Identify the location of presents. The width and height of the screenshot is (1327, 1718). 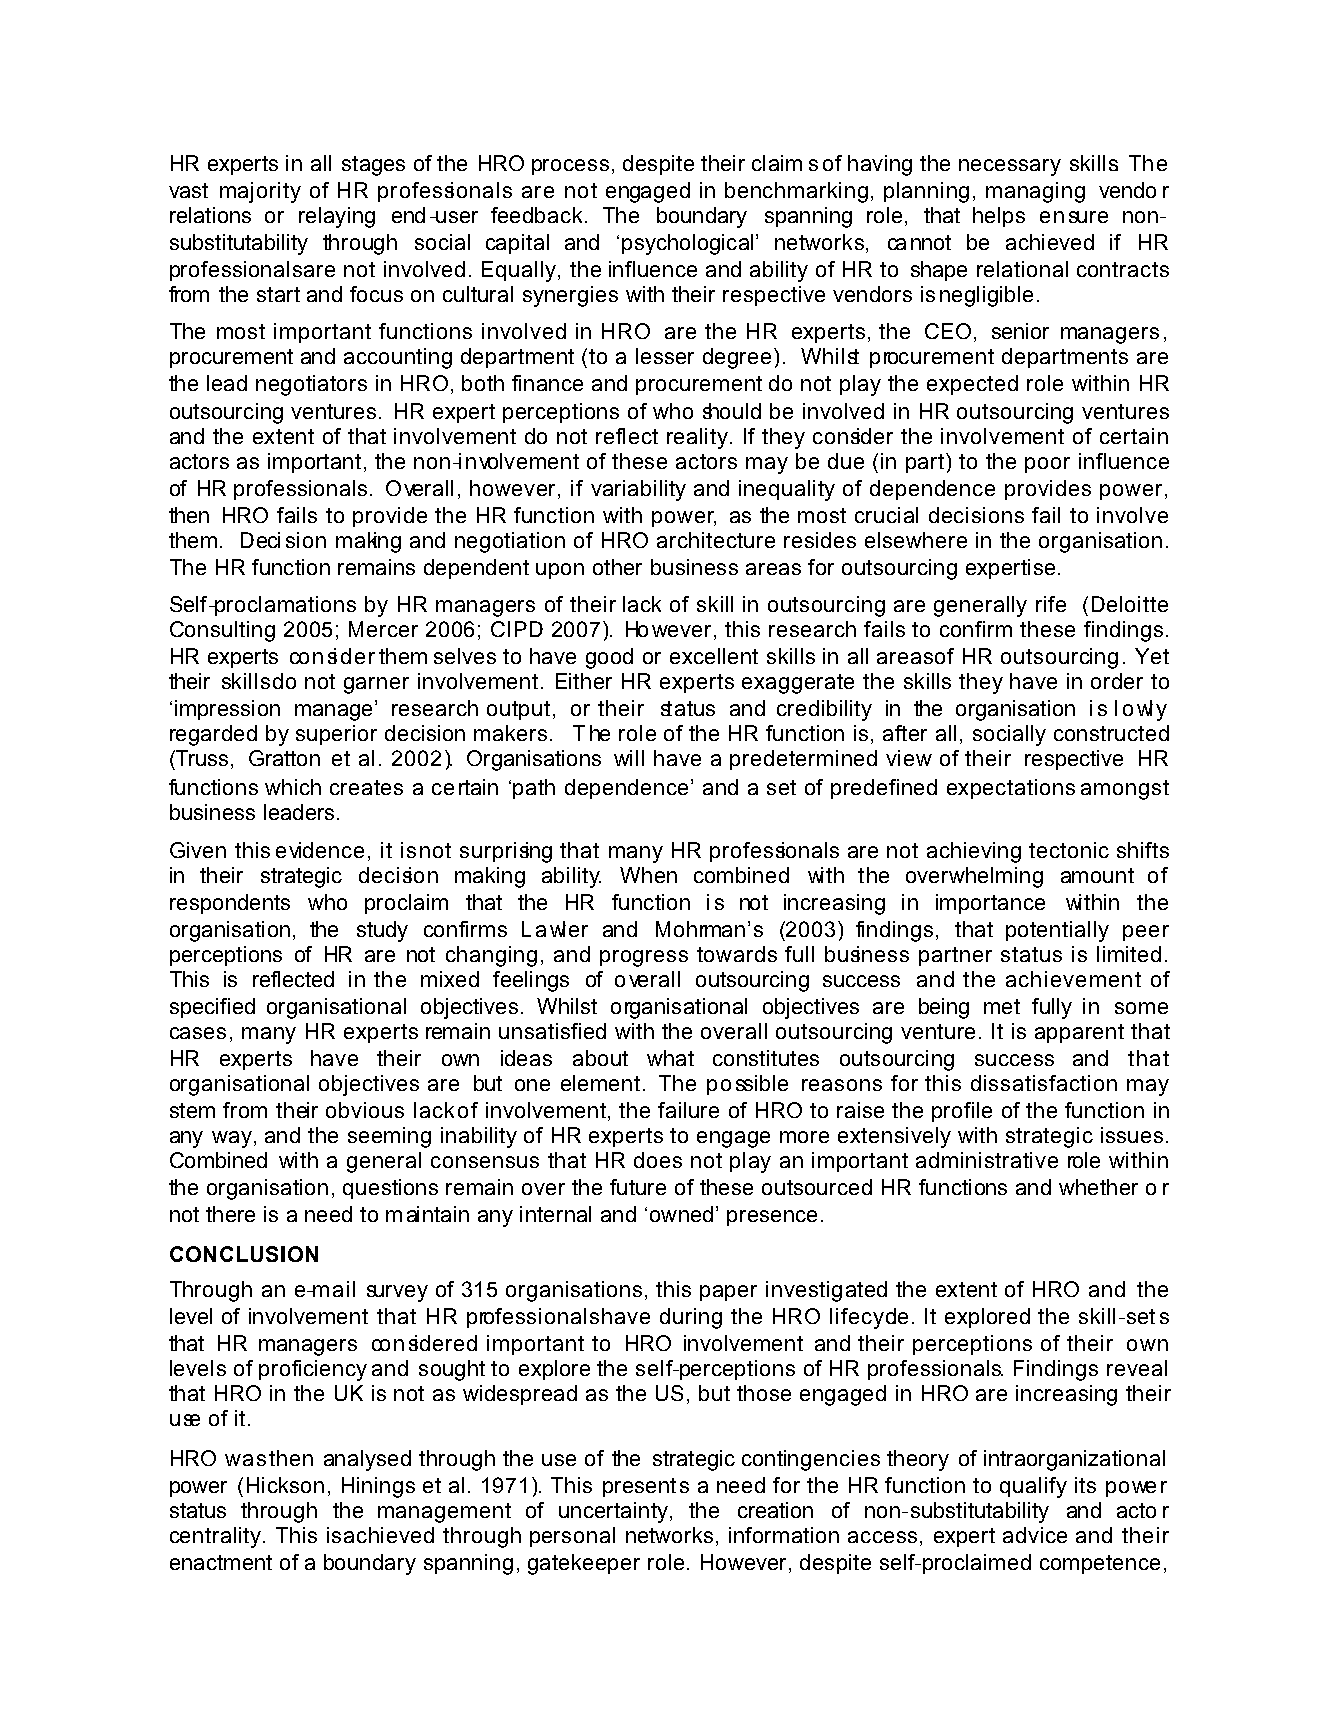
(646, 1487).
